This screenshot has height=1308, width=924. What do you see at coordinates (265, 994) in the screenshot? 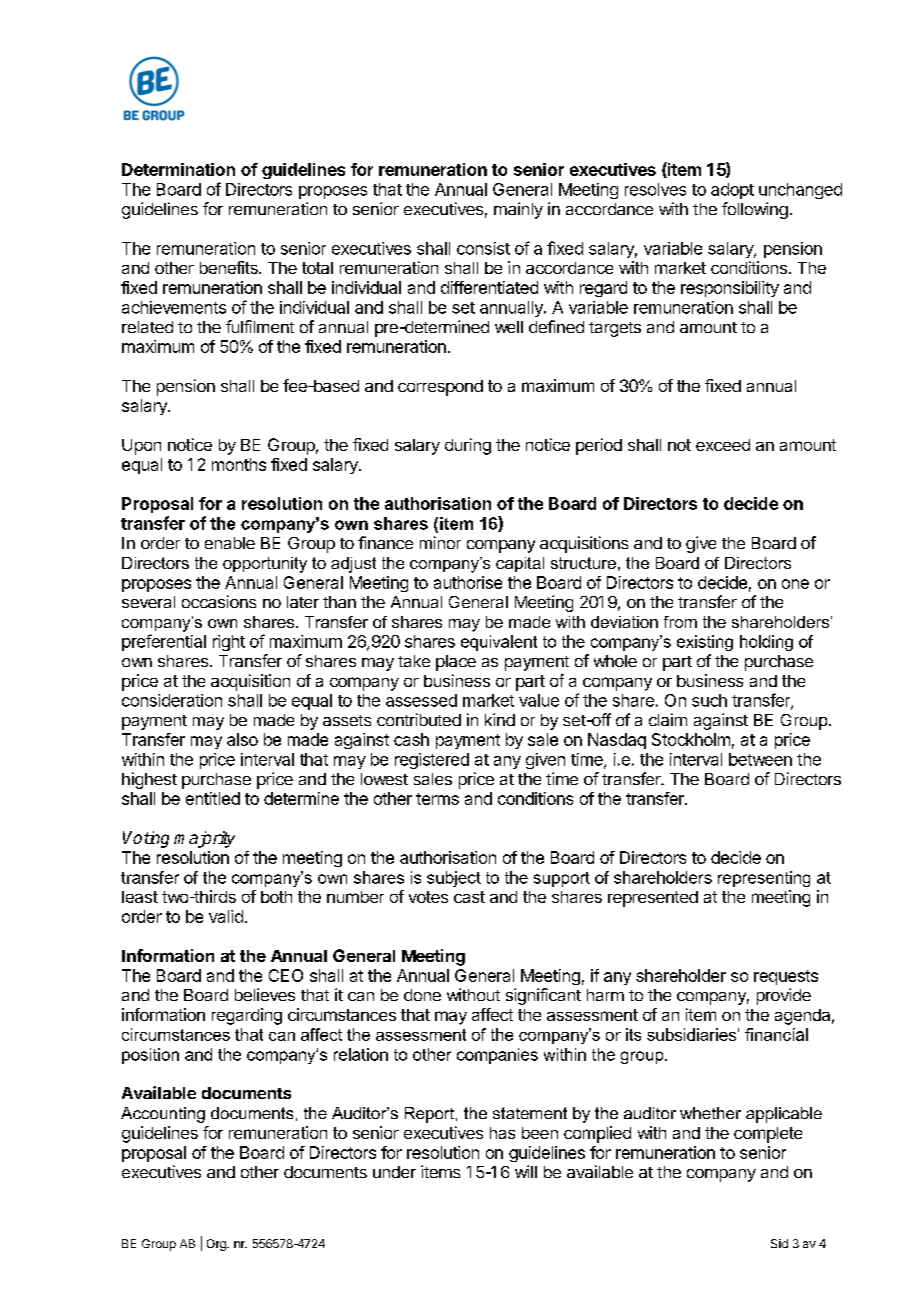
I see `believes` at bounding box center [265, 994].
